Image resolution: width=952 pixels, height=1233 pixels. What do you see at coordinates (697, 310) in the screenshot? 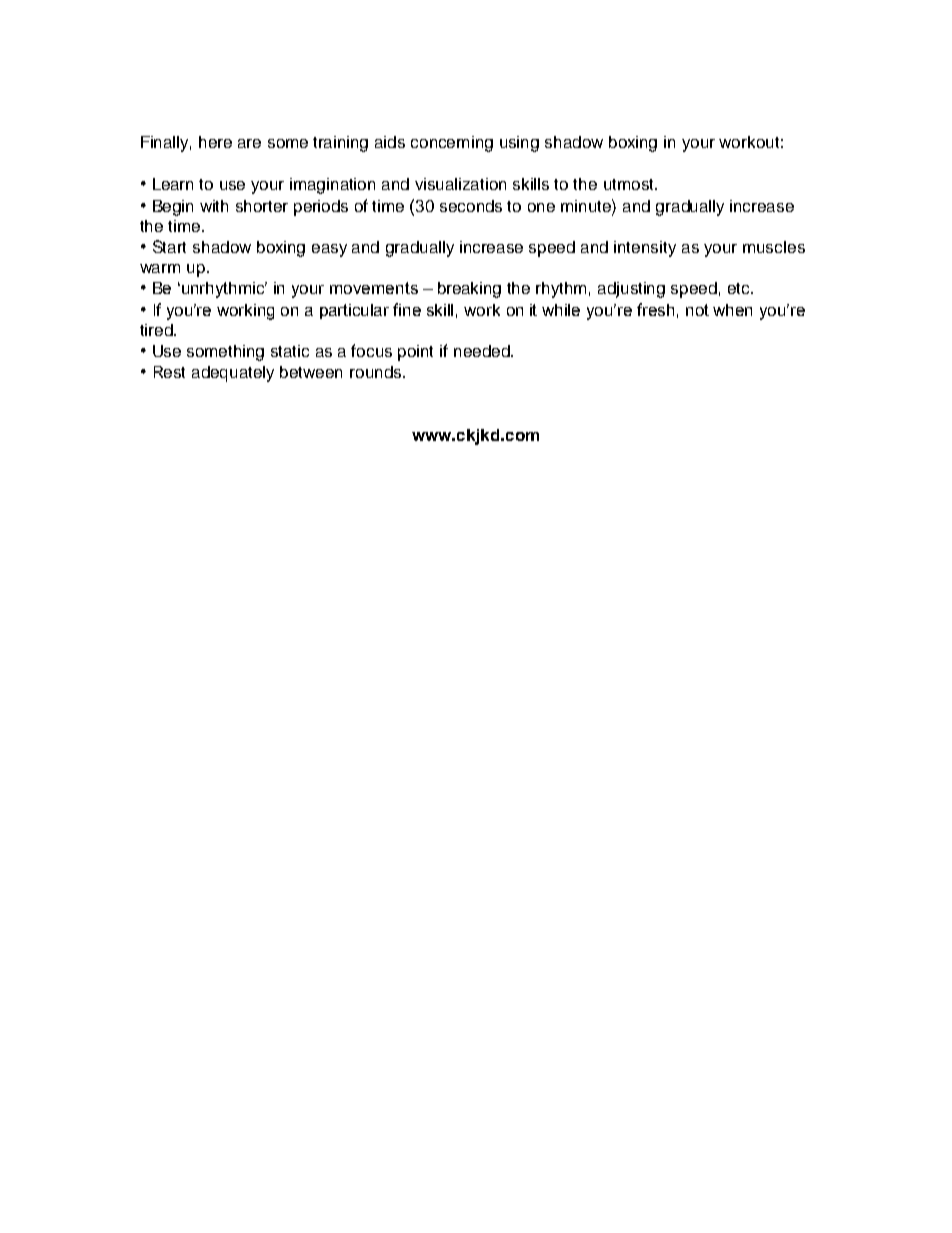
I see `not` at bounding box center [697, 310].
